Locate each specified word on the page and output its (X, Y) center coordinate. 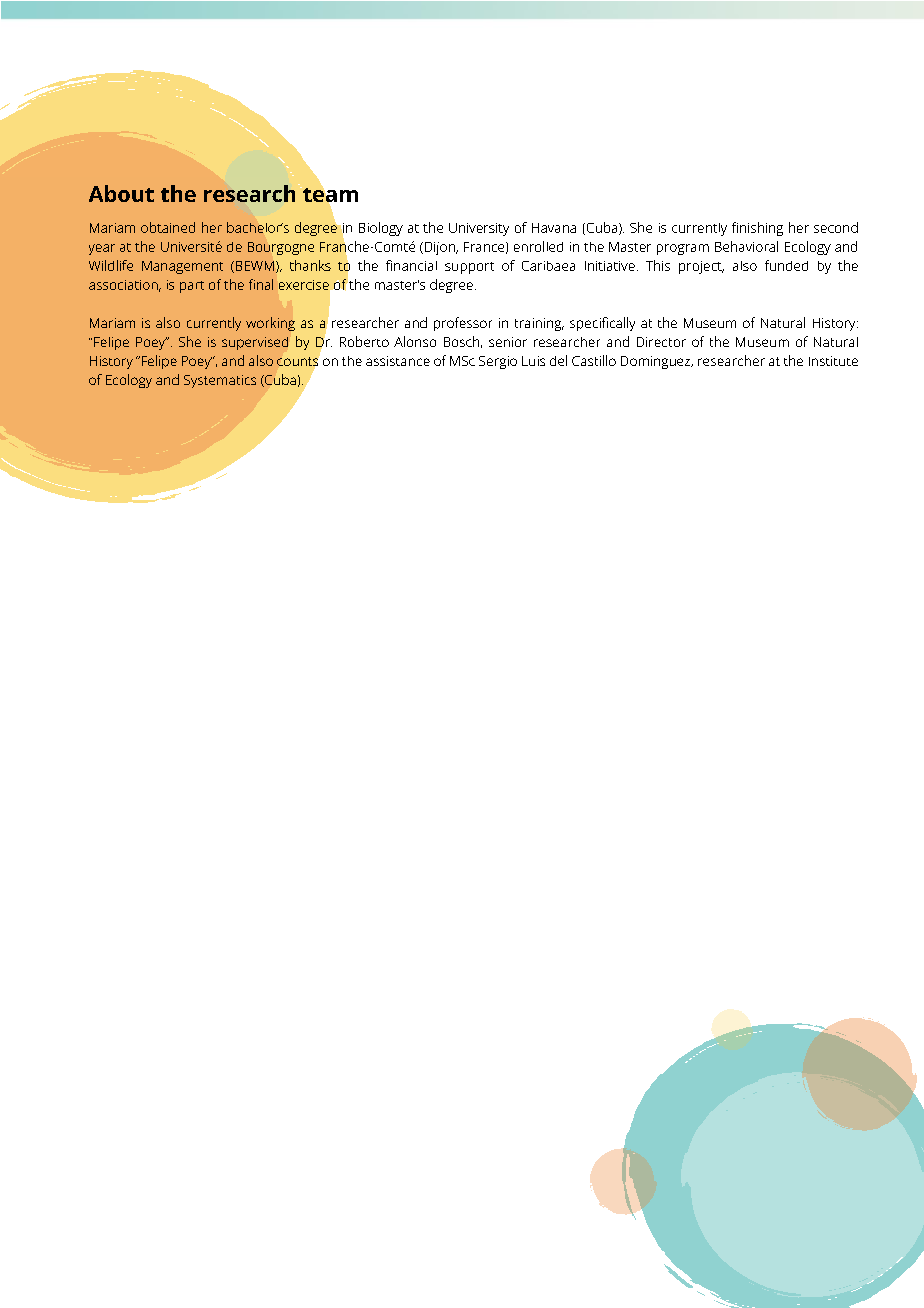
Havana (554, 228)
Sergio (498, 362)
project (701, 267)
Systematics (220, 381)
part (192, 287)
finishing (757, 229)
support (469, 268)
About (121, 193)
